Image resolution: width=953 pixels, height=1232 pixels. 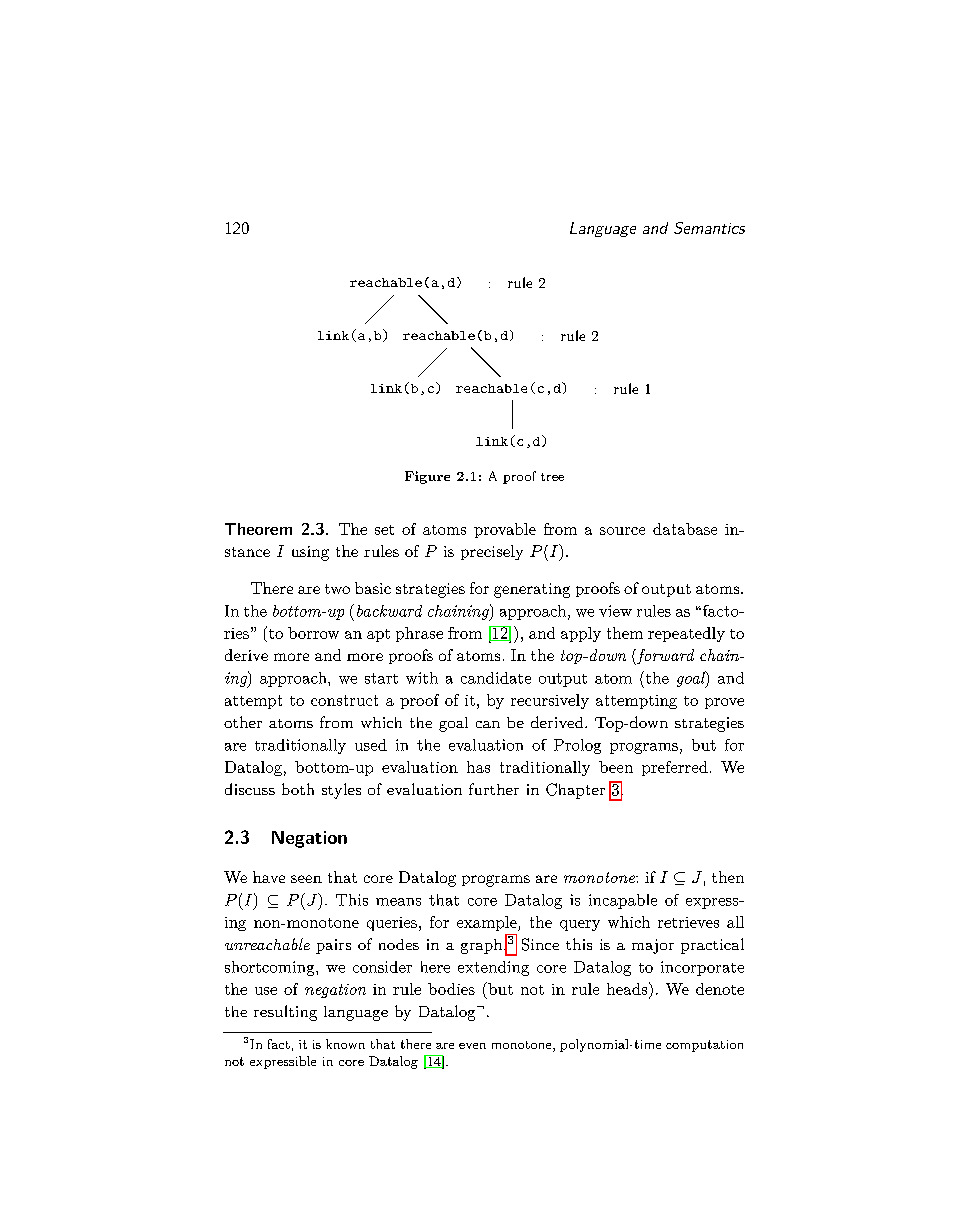 I want to click on Semantics, so click(x=709, y=228).
